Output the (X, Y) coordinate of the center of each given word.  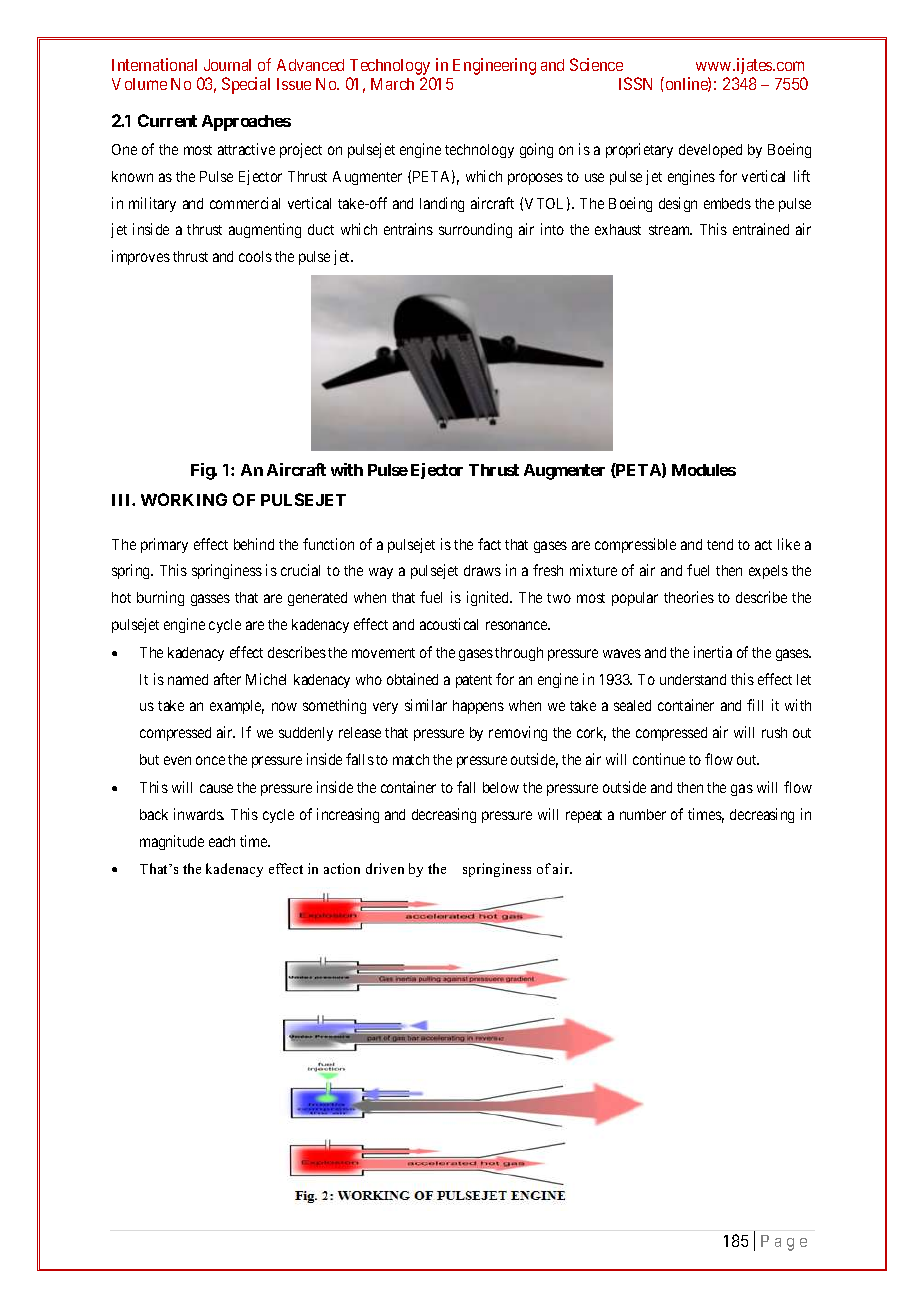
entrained (761, 229)
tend (720, 544)
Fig (203, 471)
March (392, 84)
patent (474, 681)
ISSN (635, 83)
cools (255, 256)
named (188, 679)
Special (246, 85)
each (222, 841)
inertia (713, 652)
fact (489, 544)
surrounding (475, 230)
